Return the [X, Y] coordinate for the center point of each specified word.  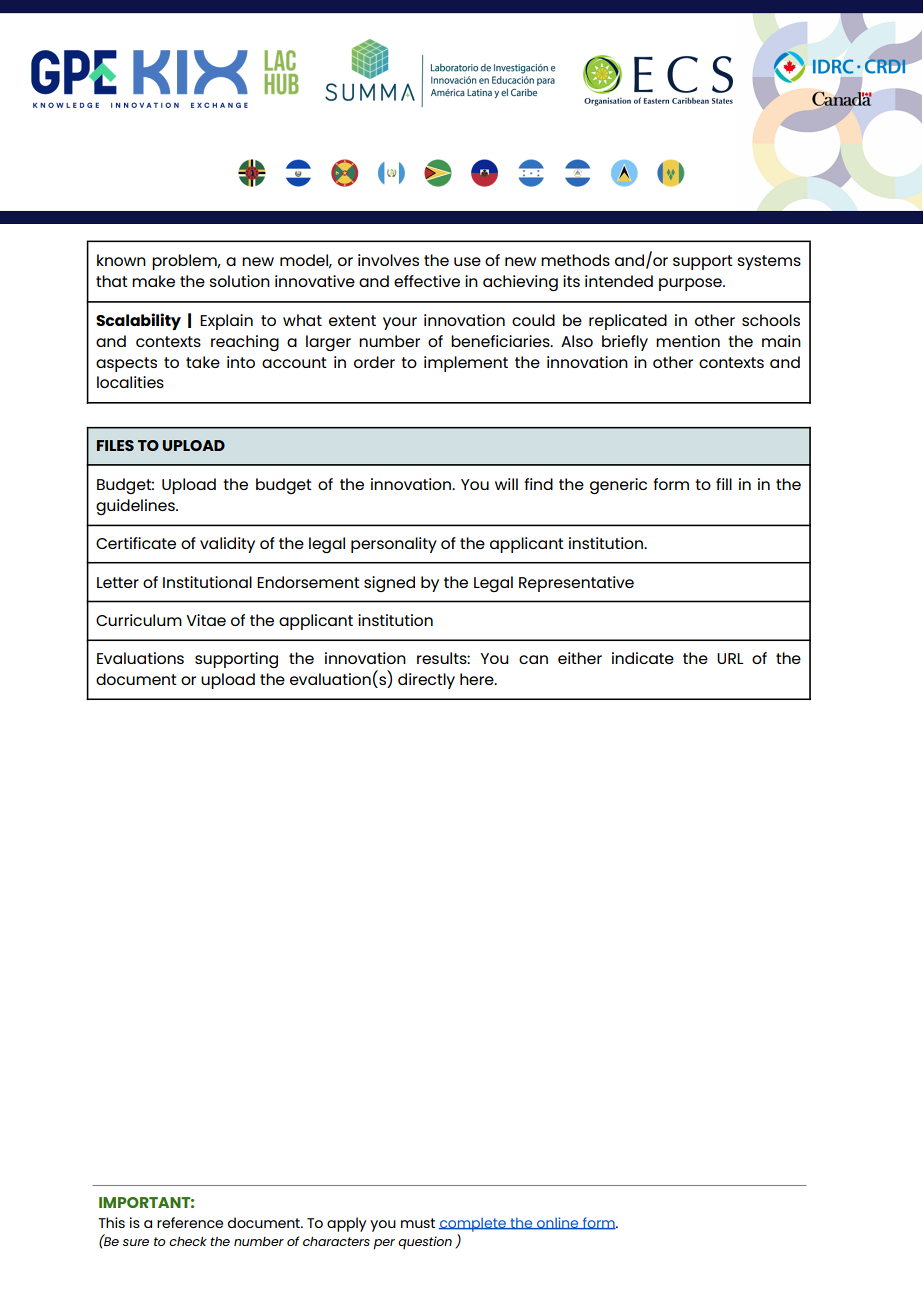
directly [426, 681]
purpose [691, 284]
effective [427, 281]
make [153, 281]
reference [190, 1222]
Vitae [206, 620]
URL [730, 658]
